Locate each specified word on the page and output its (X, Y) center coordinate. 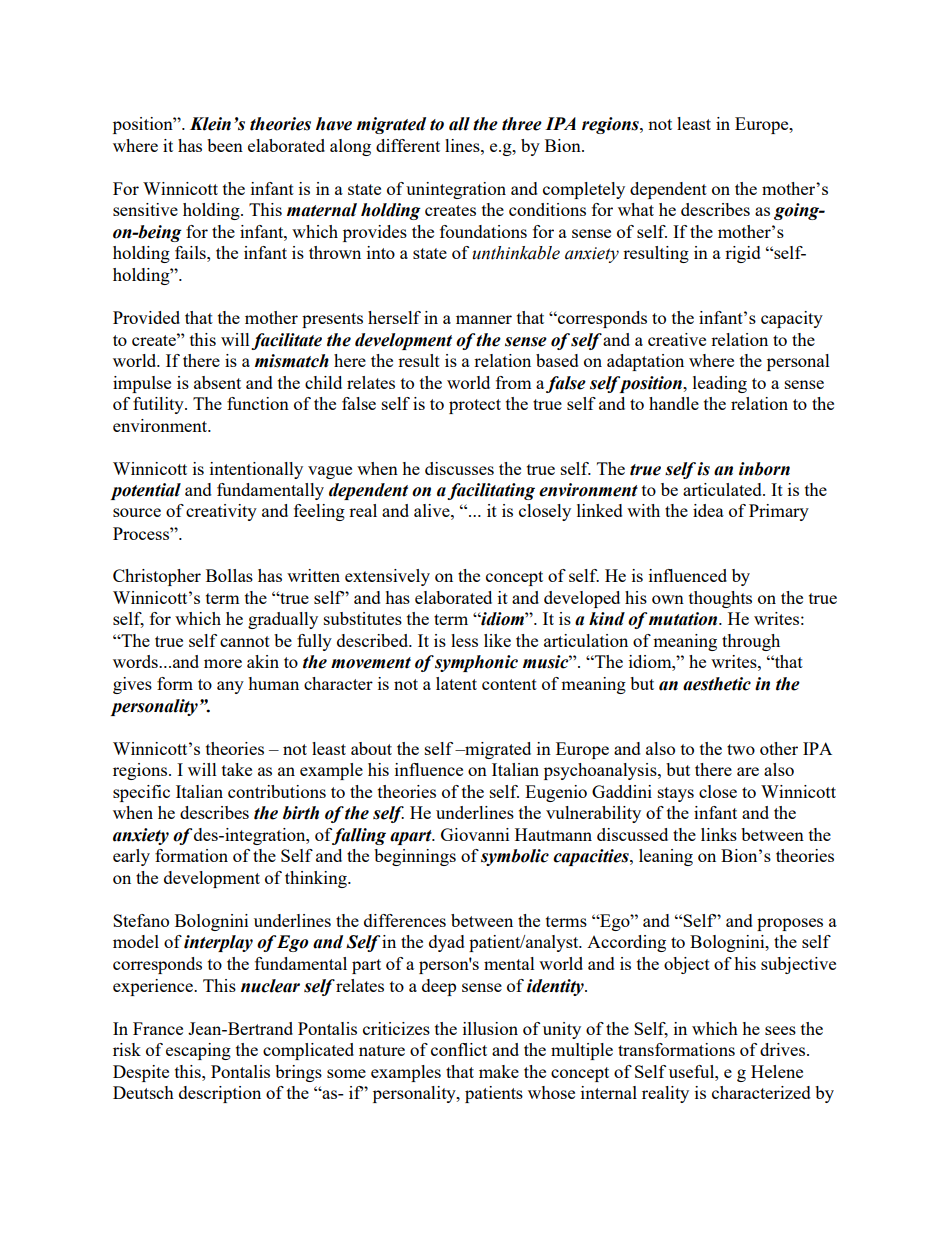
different (408, 145)
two (741, 749)
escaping (198, 1051)
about (371, 748)
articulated (723, 489)
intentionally (256, 470)
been (225, 145)
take (237, 769)
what (636, 209)
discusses (459, 468)
